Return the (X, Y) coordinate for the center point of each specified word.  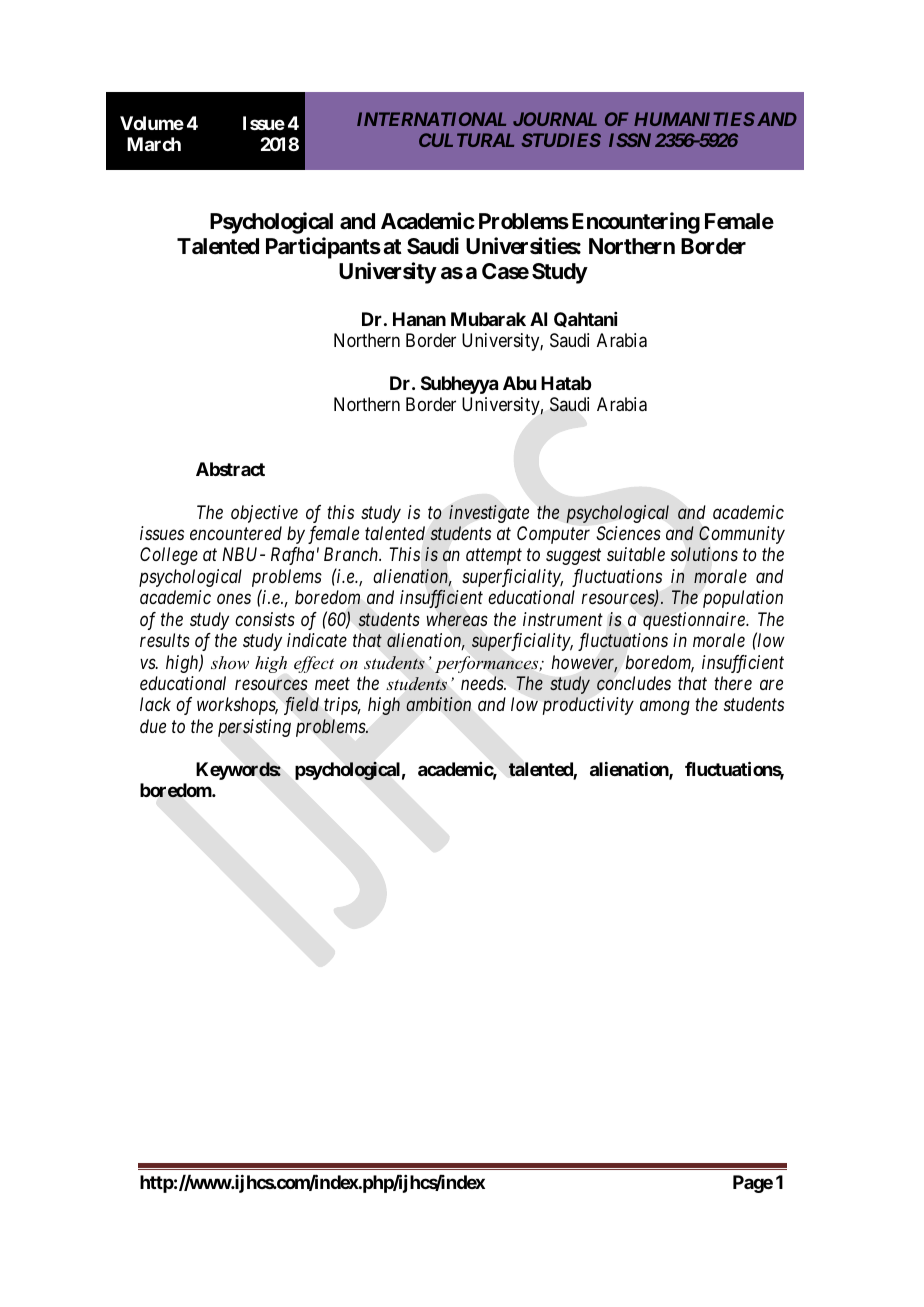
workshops (237, 706)
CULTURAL (466, 140)
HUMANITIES (694, 119)
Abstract (230, 469)
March (154, 144)
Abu (519, 383)
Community (742, 535)
